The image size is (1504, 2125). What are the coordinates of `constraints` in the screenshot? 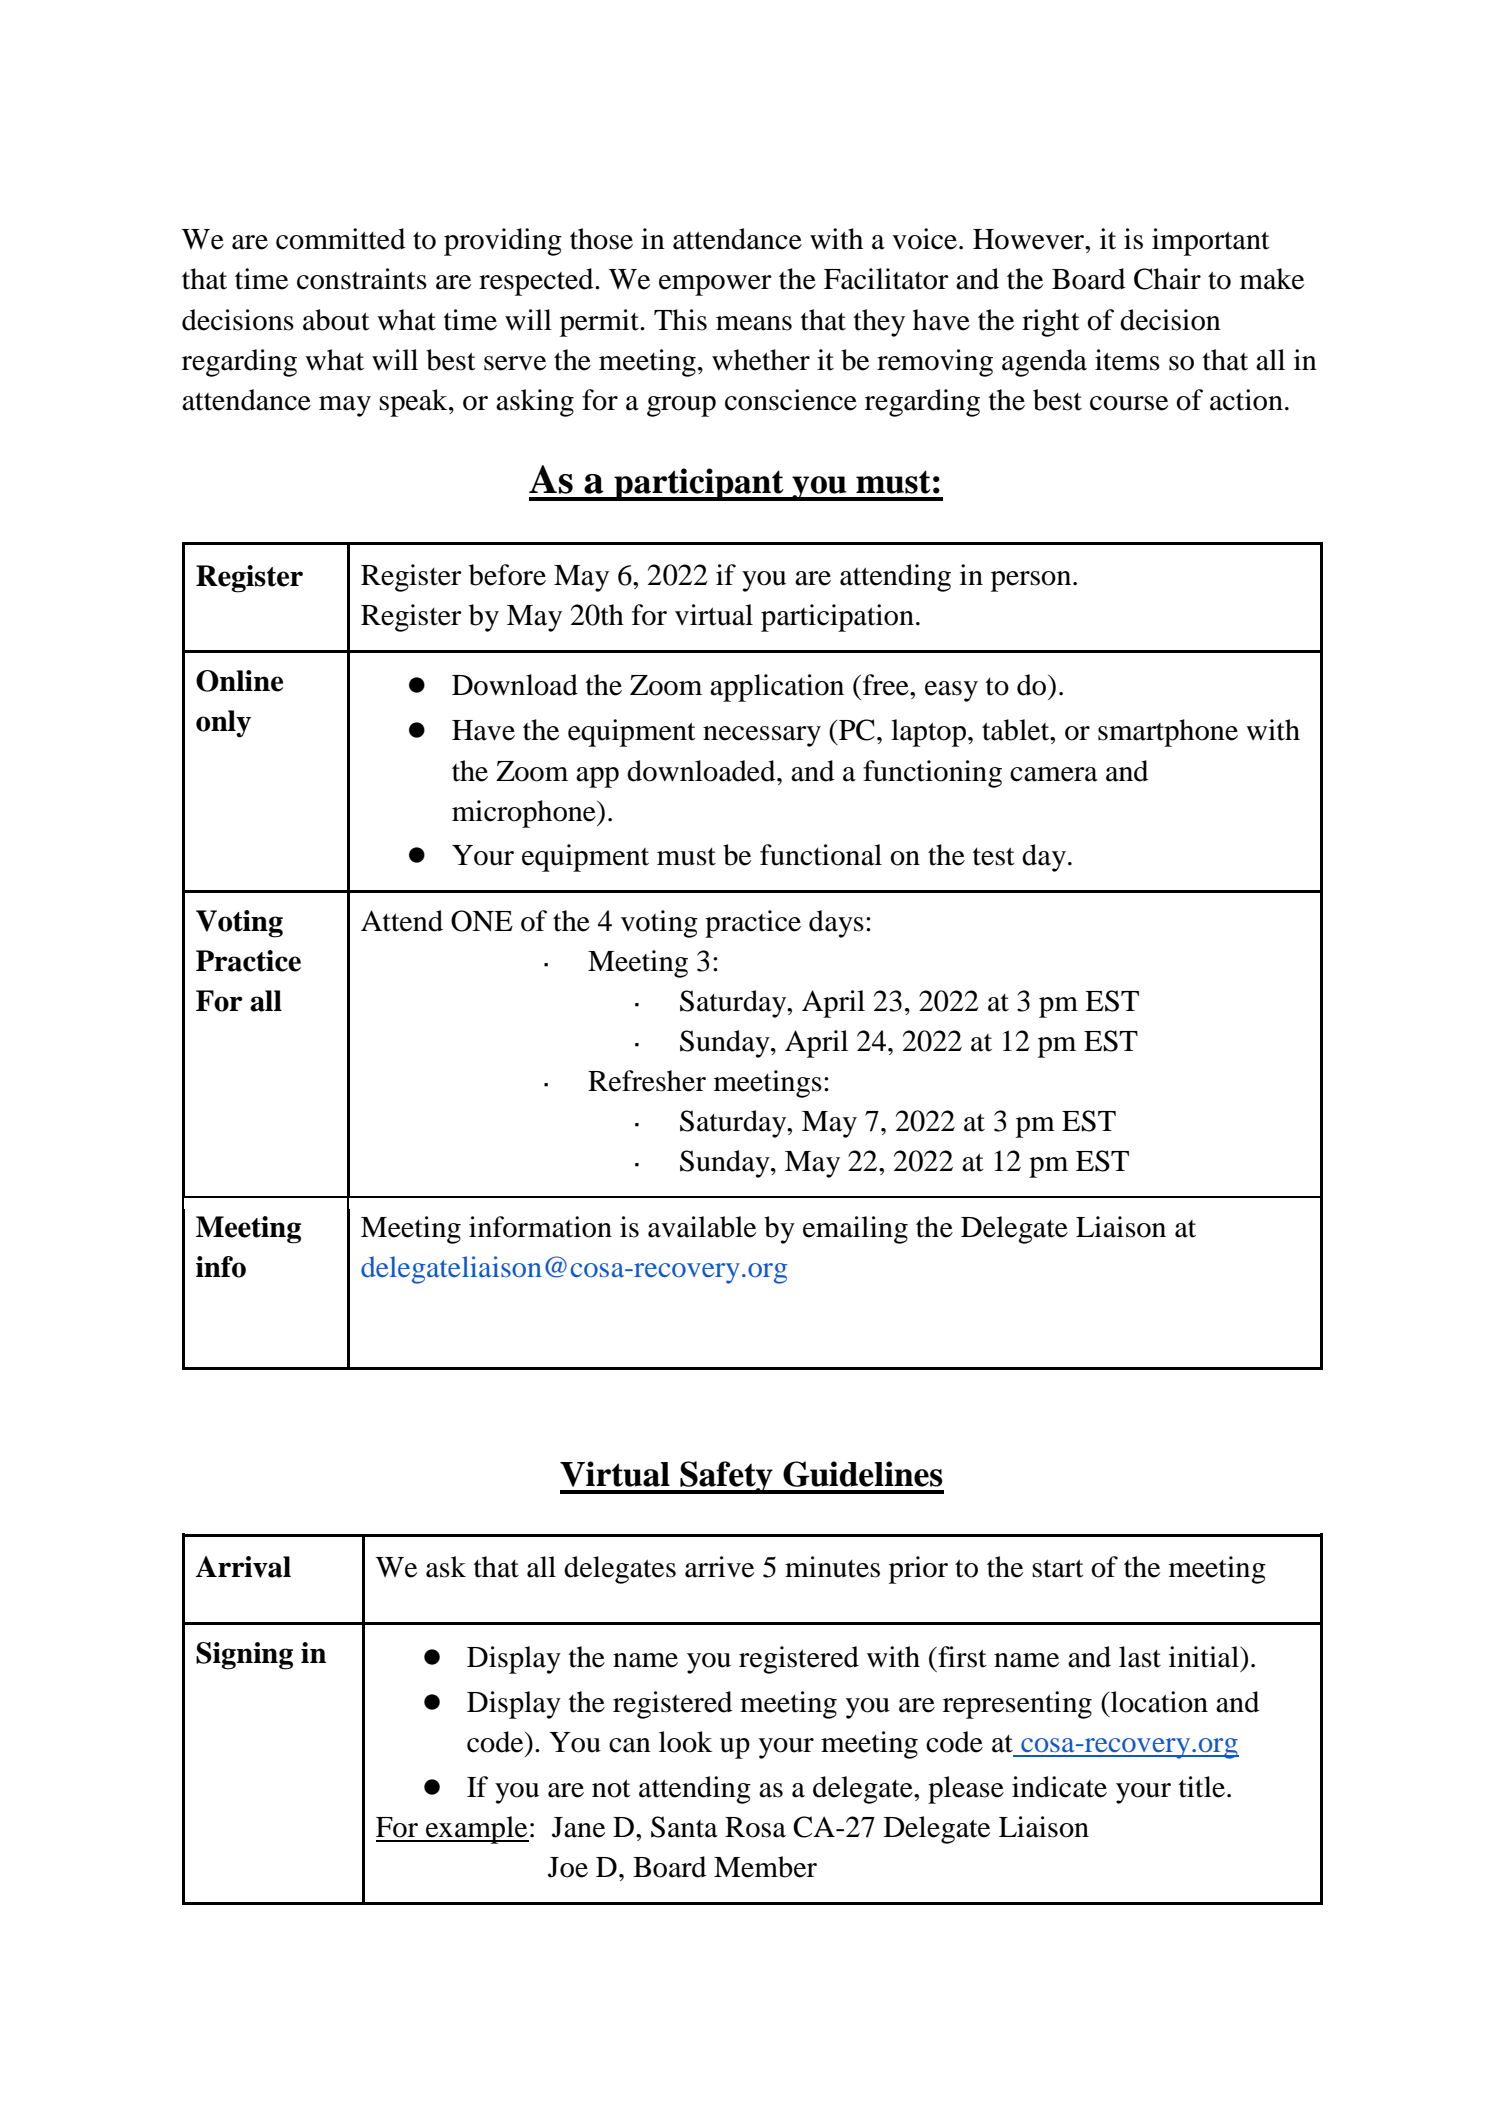 It's located at (362, 279).
